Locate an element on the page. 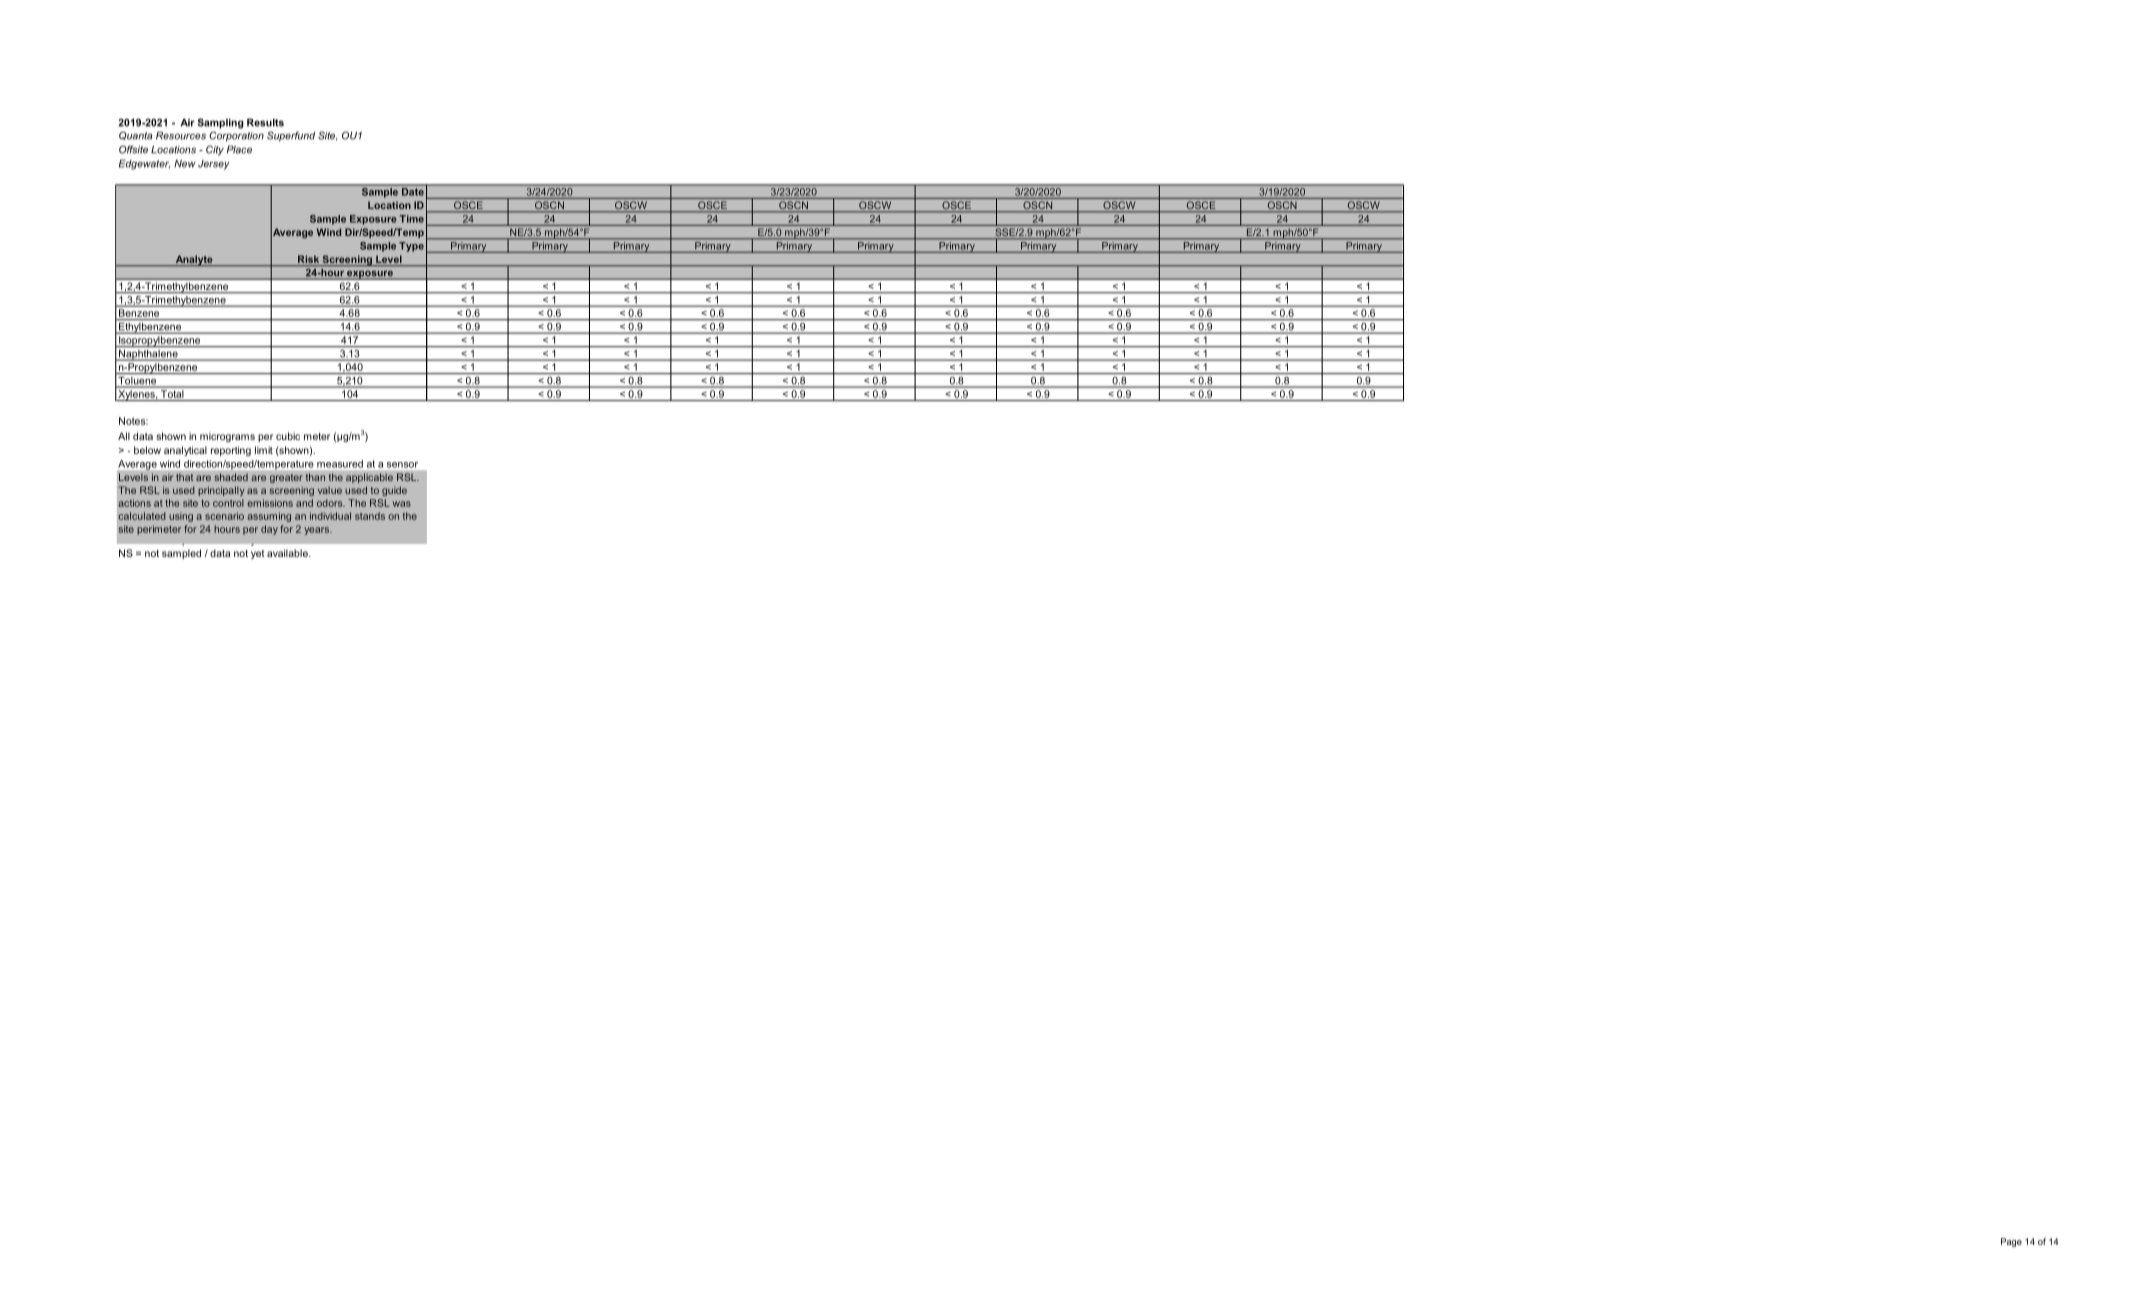 Image resolution: width=2137 pixels, height=1297 pixels. Date is located at coordinates (413, 192).
